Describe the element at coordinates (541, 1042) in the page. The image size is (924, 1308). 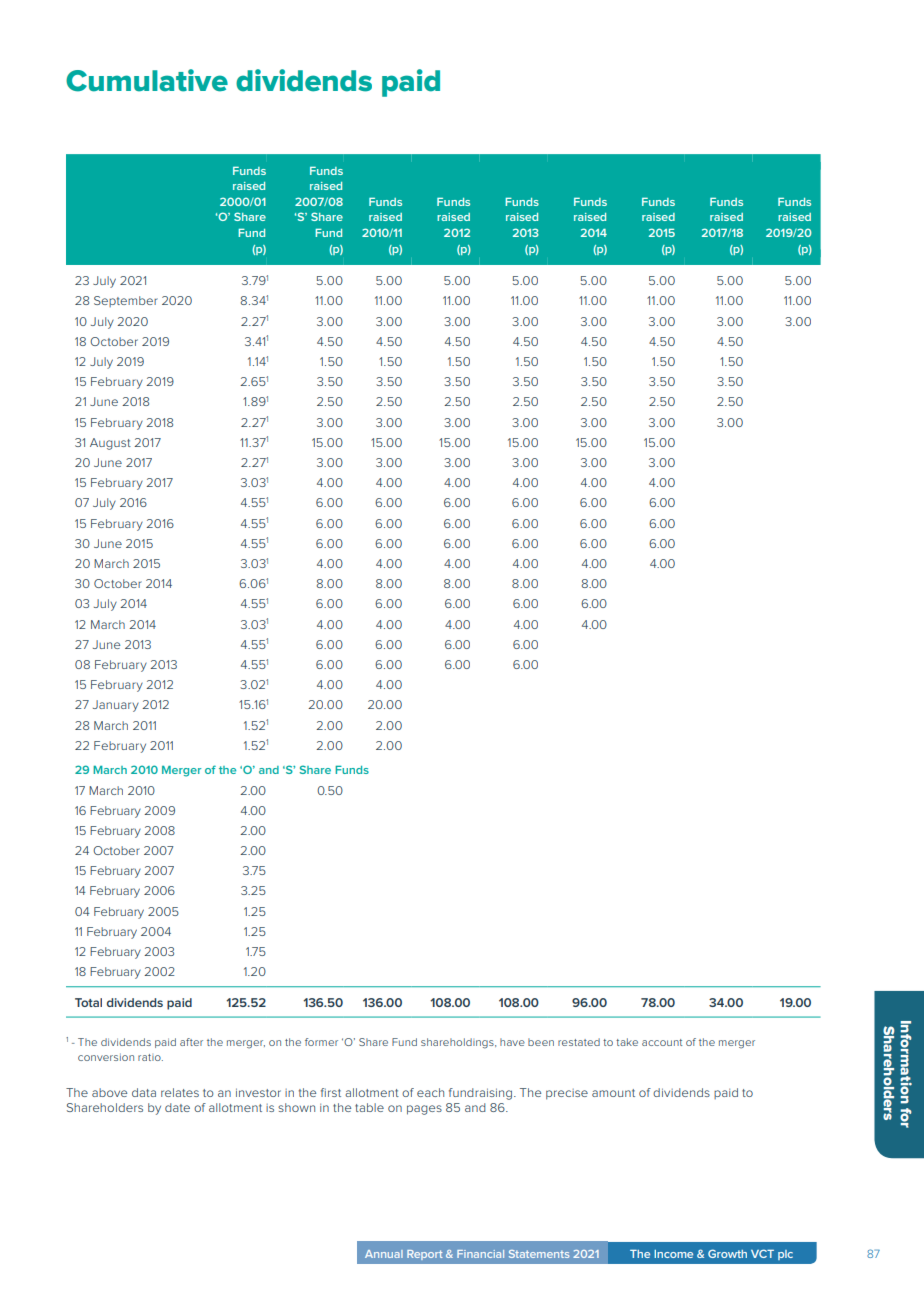
I see `been` at that location.
